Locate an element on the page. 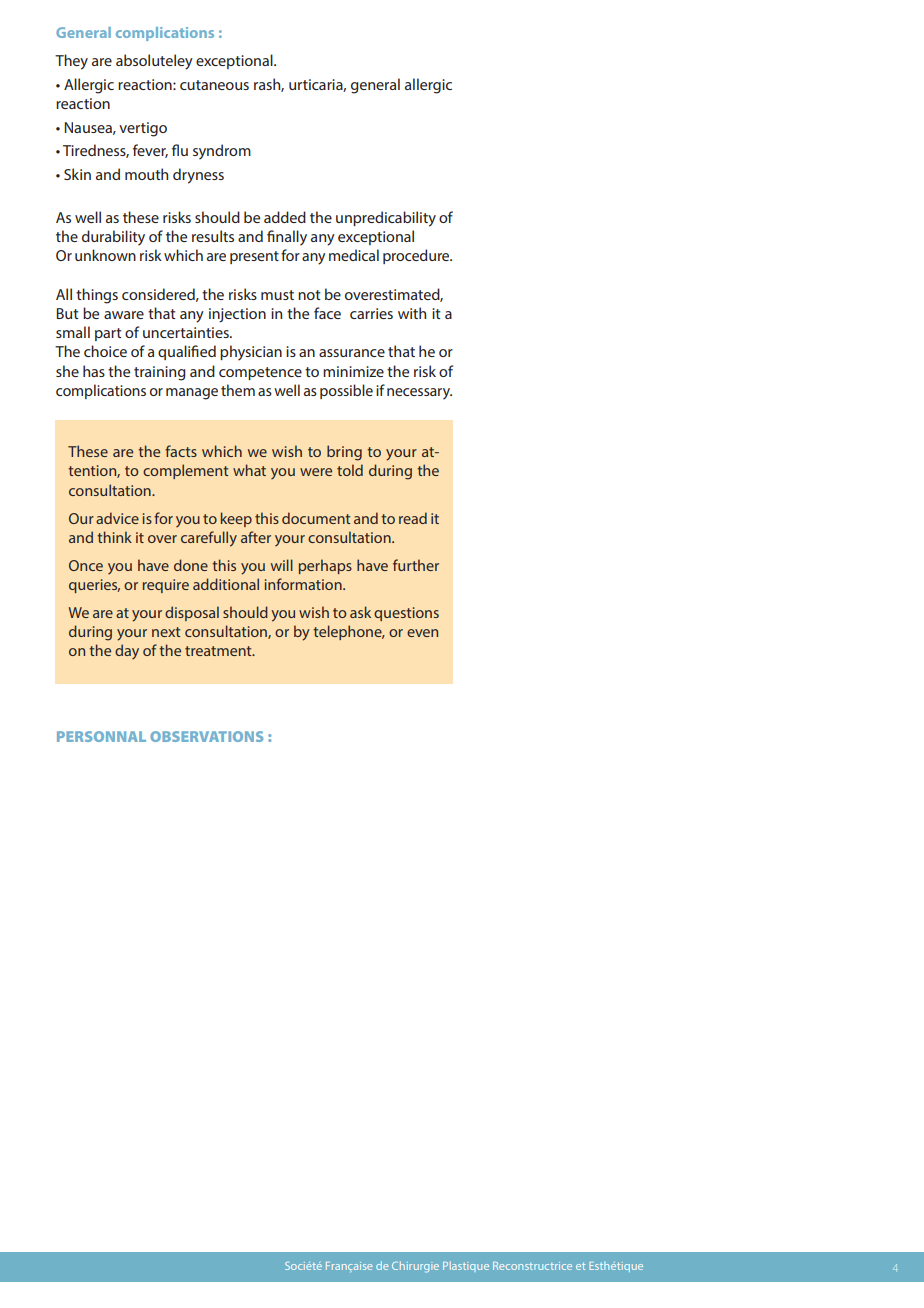 The width and height of the image is (924, 1308). medical is located at coordinates (354, 255).
